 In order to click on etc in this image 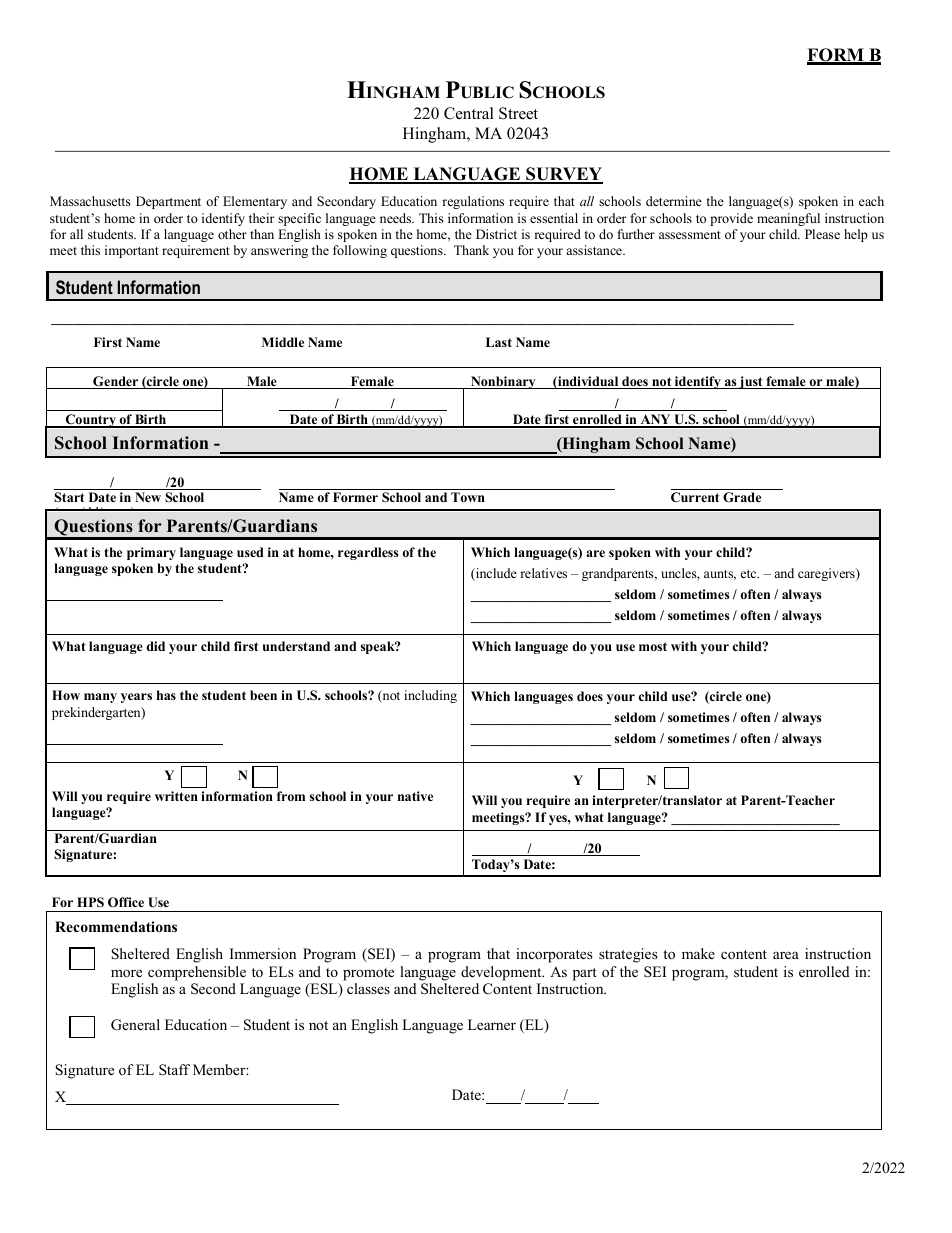, I will do `click(750, 574)`.
